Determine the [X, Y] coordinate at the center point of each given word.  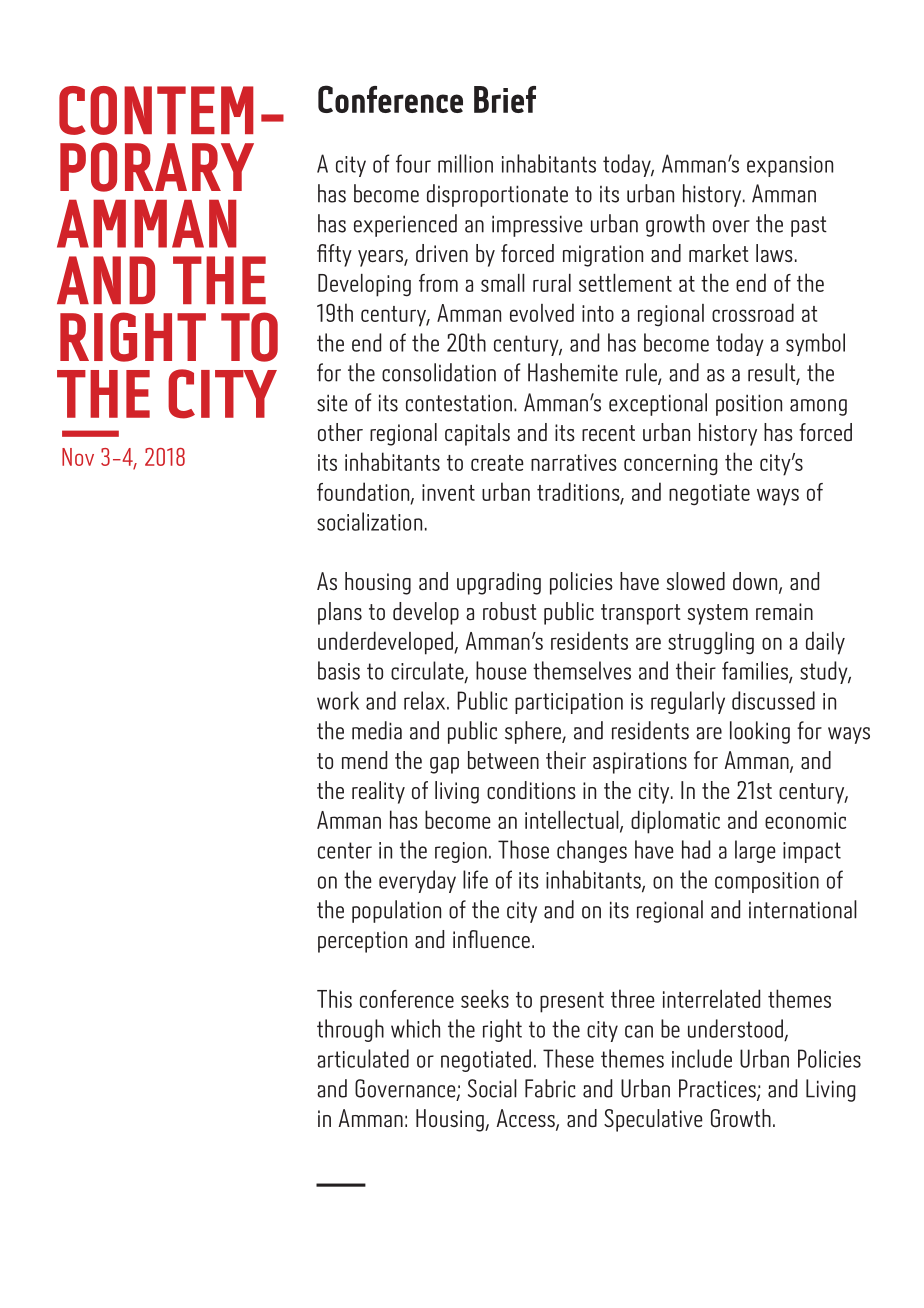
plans [340, 613]
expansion [790, 166]
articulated [363, 1058]
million [465, 163]
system [717, 614]
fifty [334, 255]
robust [510, 611]
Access [526, 1119]
